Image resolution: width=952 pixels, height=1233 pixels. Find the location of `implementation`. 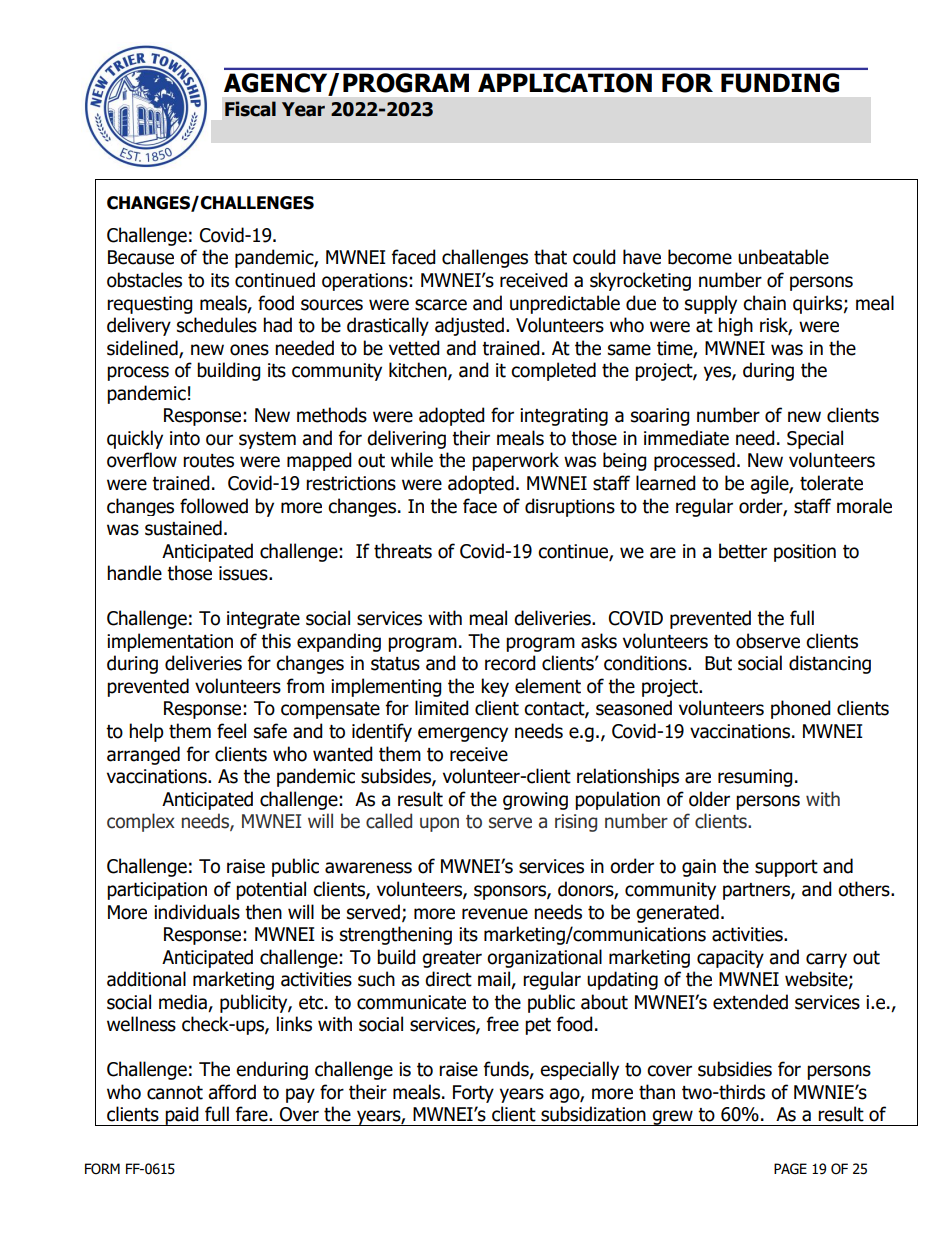

implementation is located at coordinates (170, 642).
